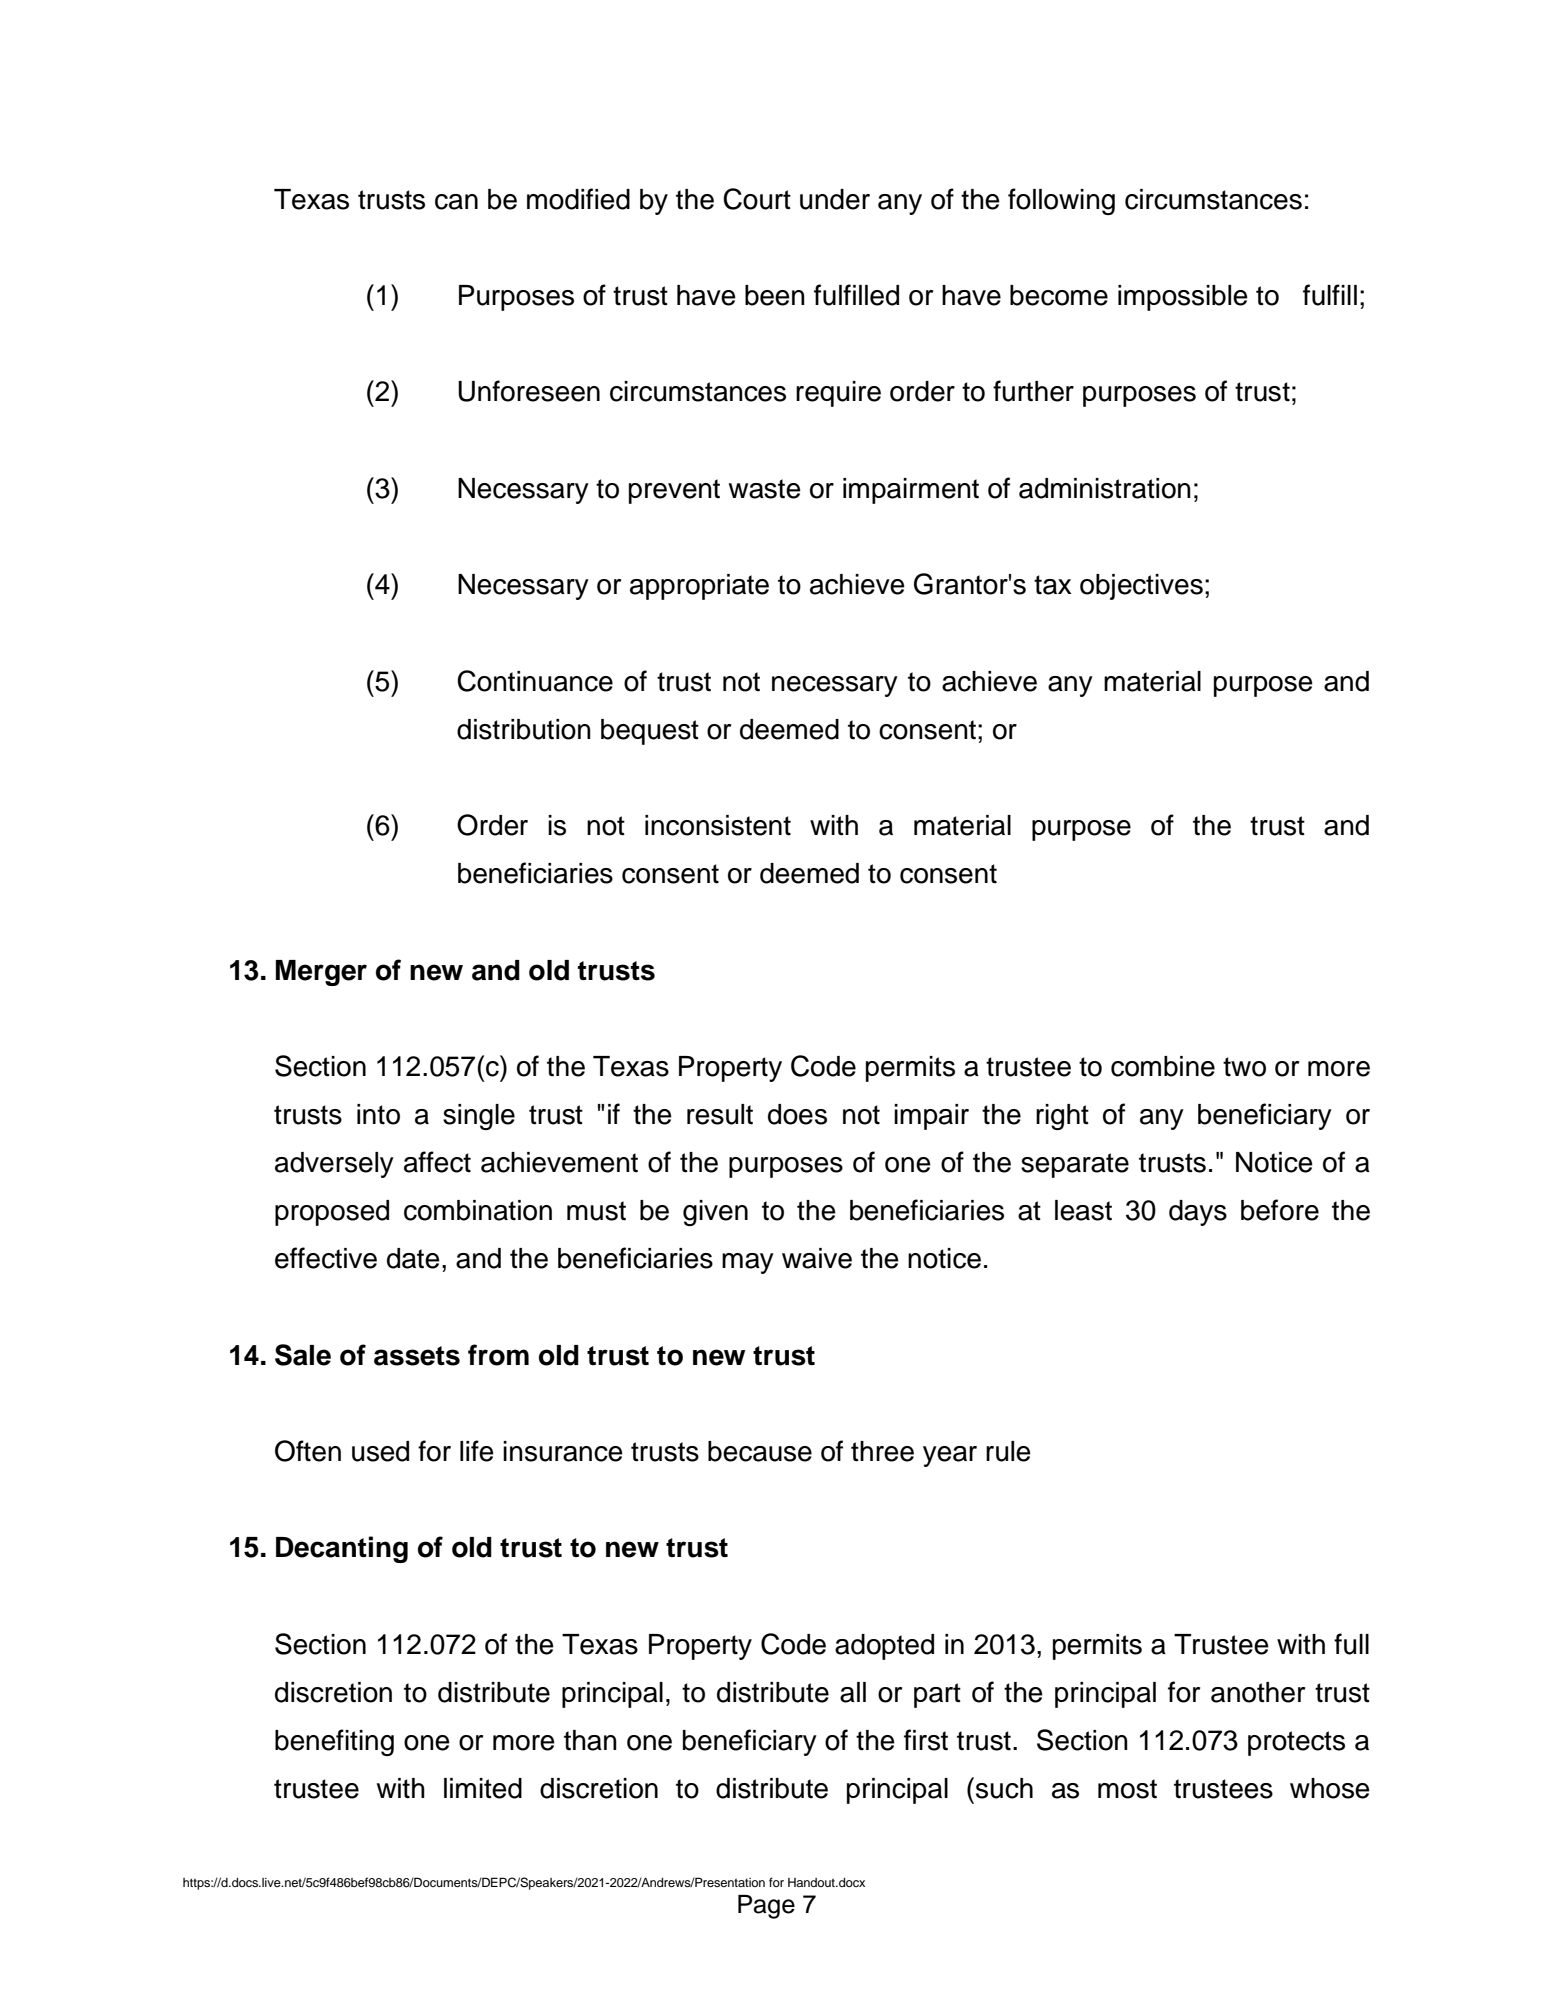 The height and width of the screenshot is (2010, 1553). What do you see at coordinates (797, 1114) in the screenshot?
I see `does` at bounding box center [797, 1114].
